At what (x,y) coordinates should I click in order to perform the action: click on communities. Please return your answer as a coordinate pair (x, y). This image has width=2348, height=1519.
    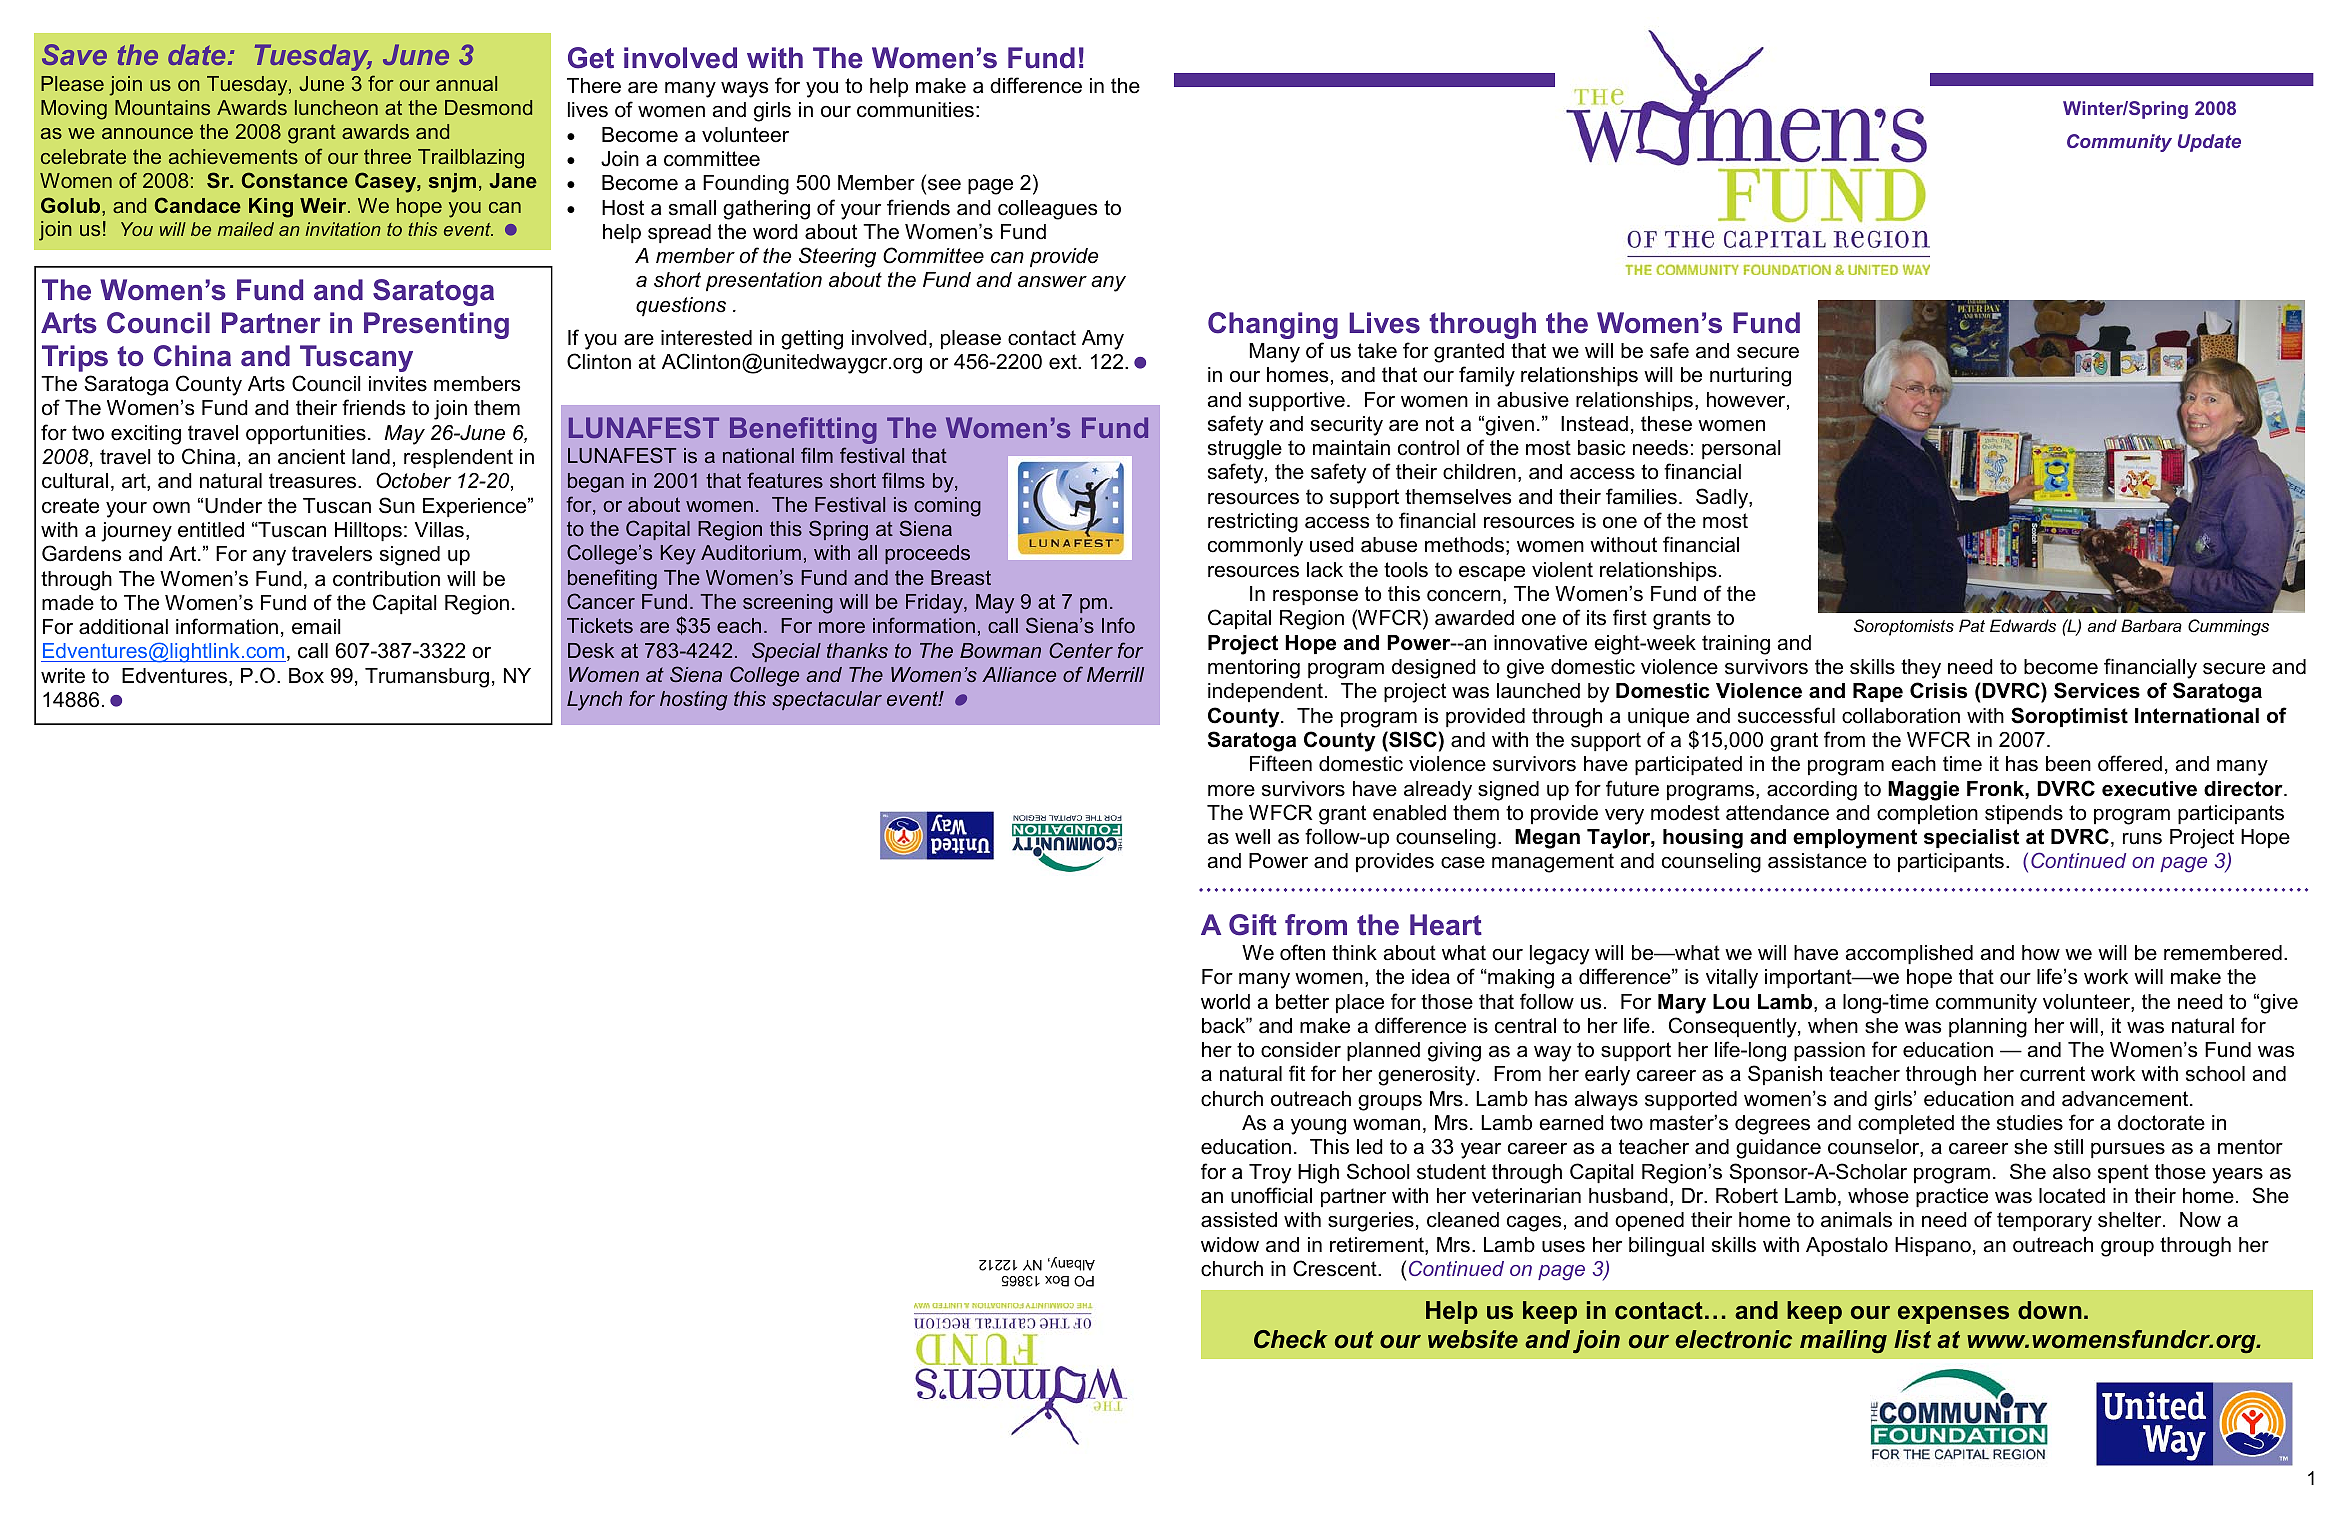
    Looking at the image, I should click on (915, 110).
